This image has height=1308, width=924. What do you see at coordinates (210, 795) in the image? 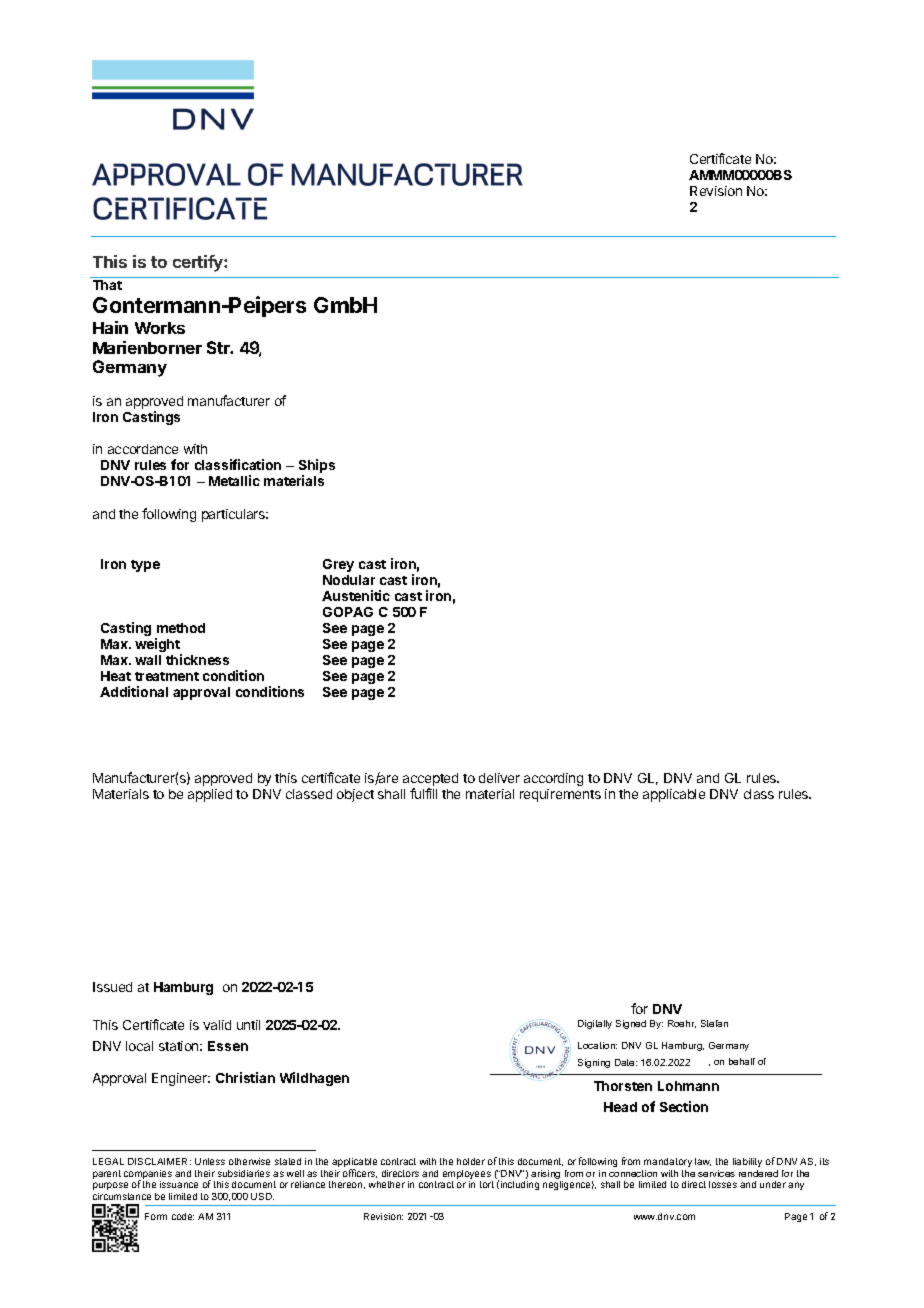
I see `applied` at bounding box center [210, 795].
